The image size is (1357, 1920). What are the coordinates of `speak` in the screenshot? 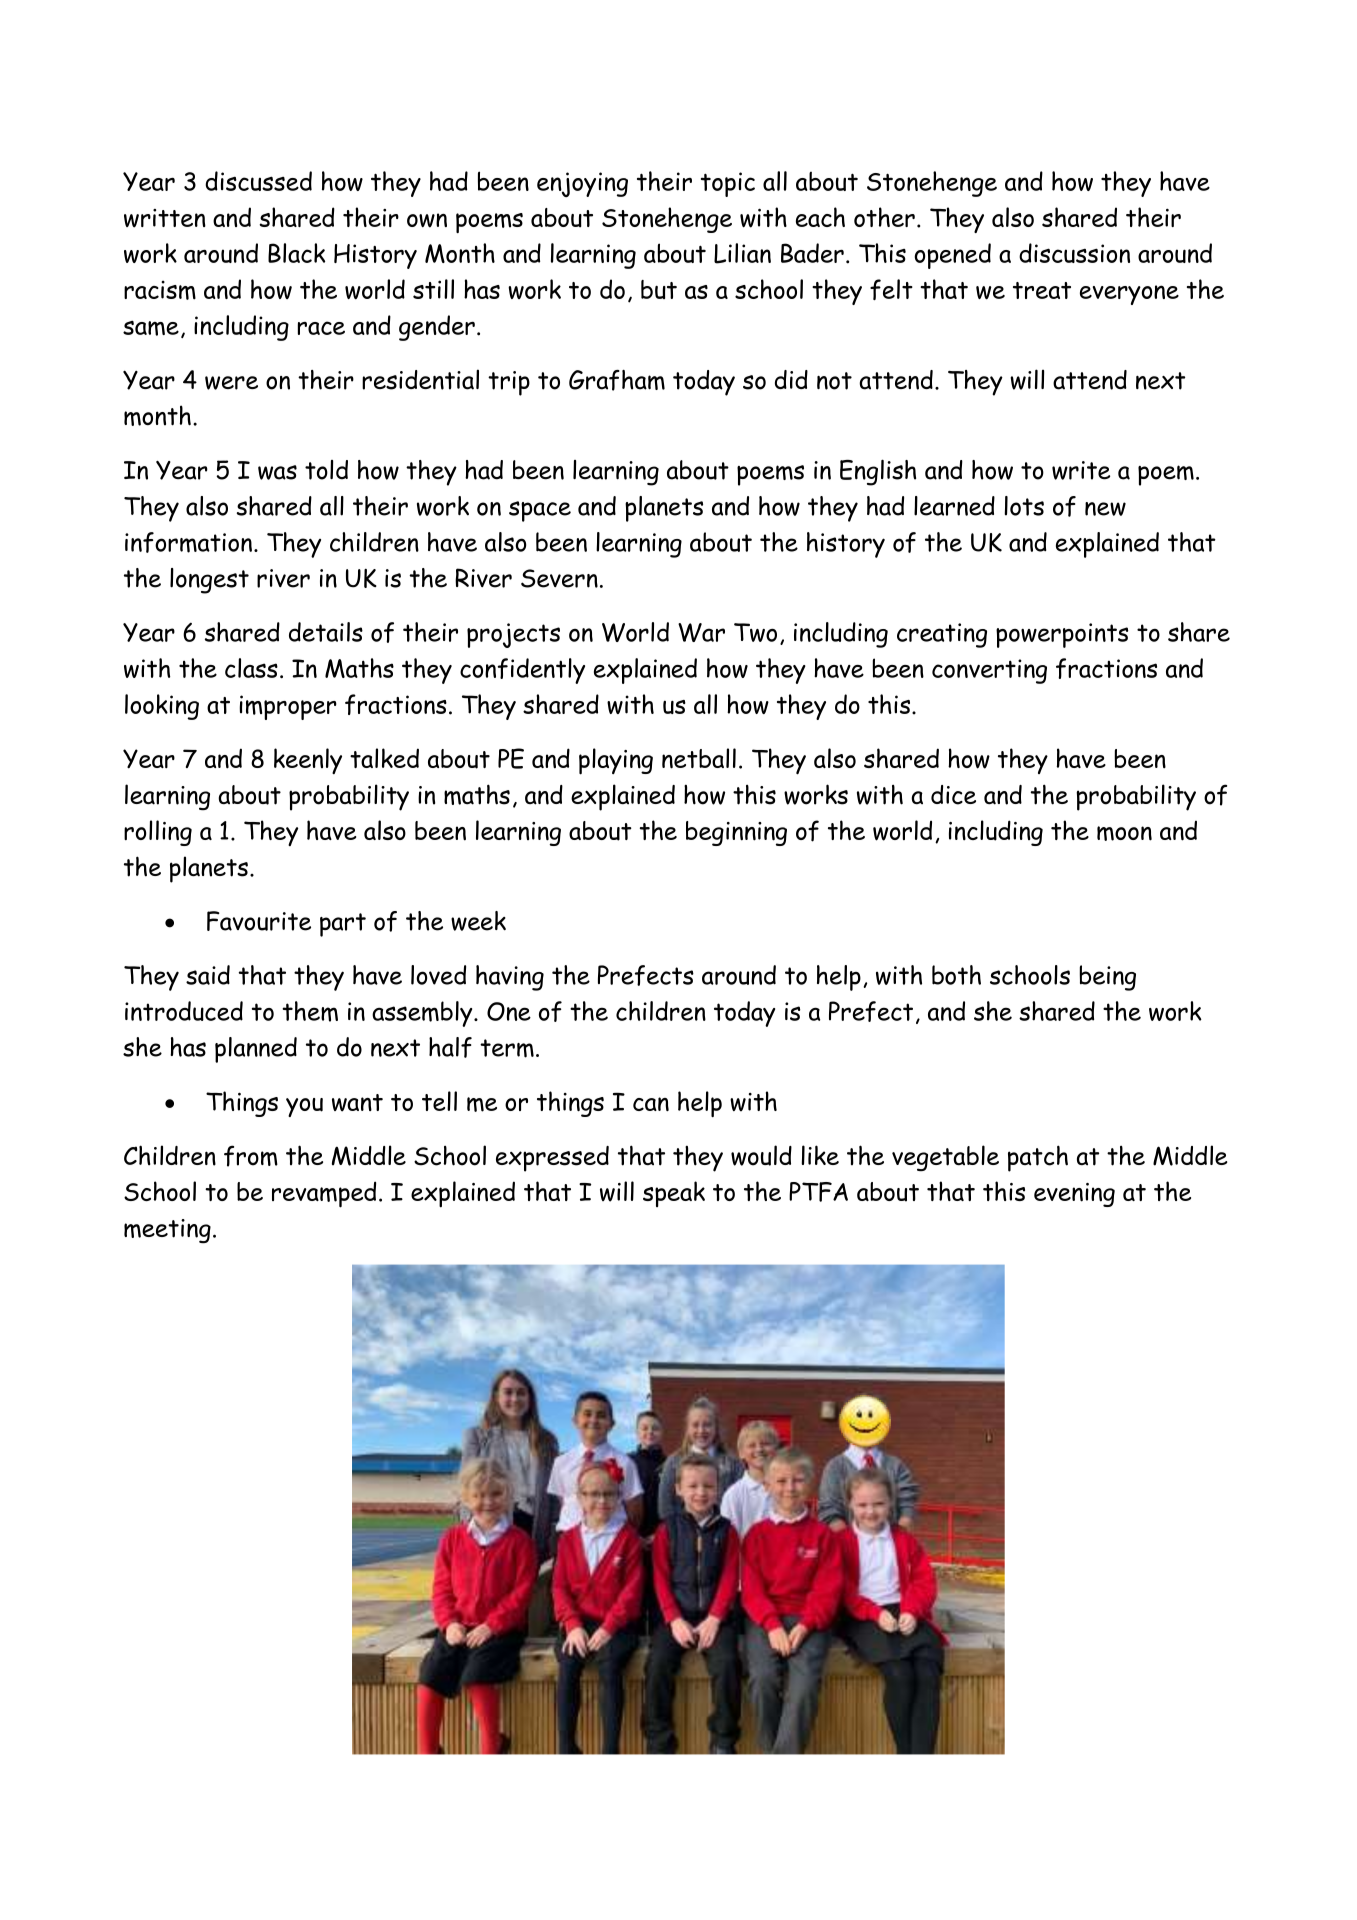 It's located at (674, 1194).
